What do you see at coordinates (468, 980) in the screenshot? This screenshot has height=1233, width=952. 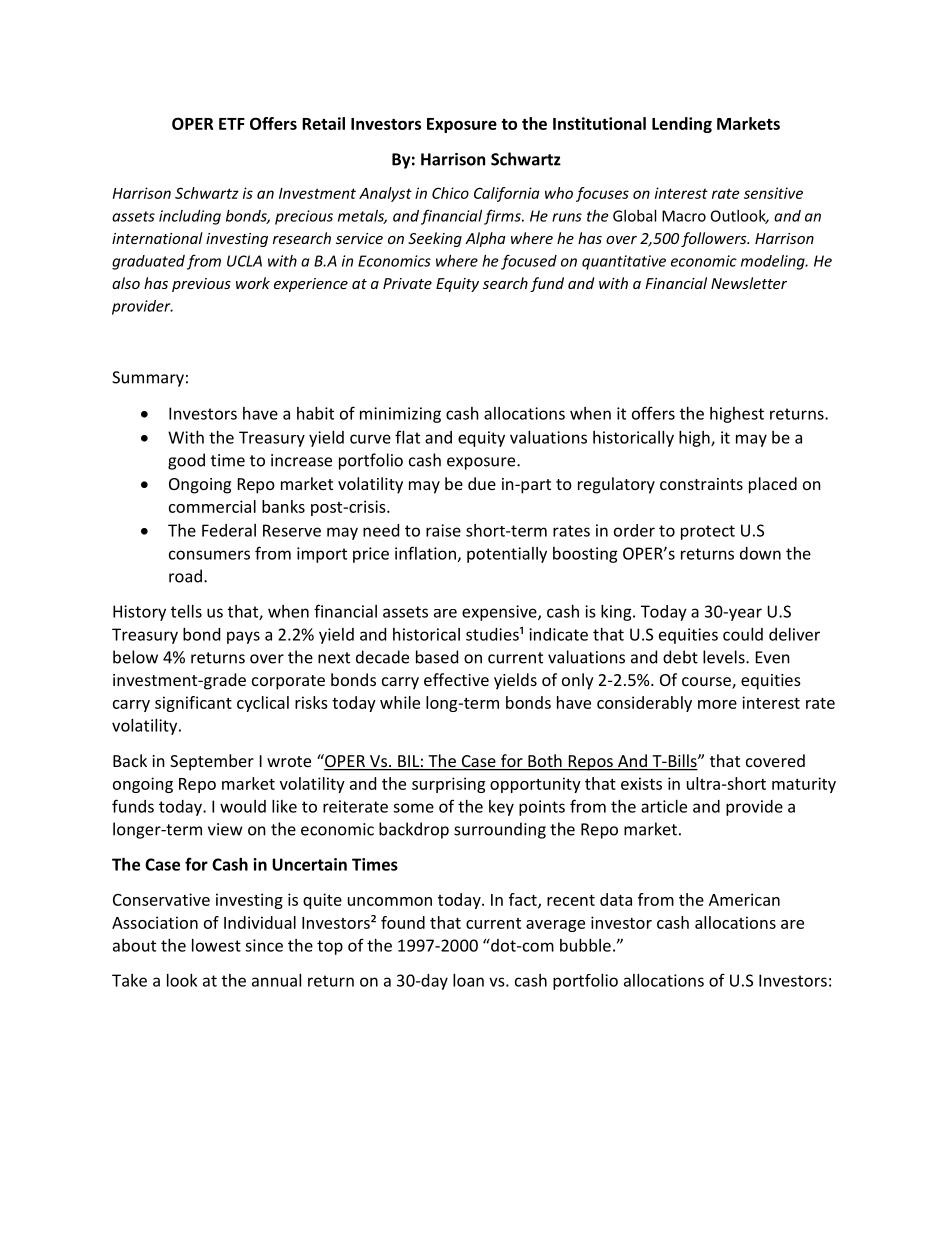 I see `loan` at bounding box center [468, 980].
